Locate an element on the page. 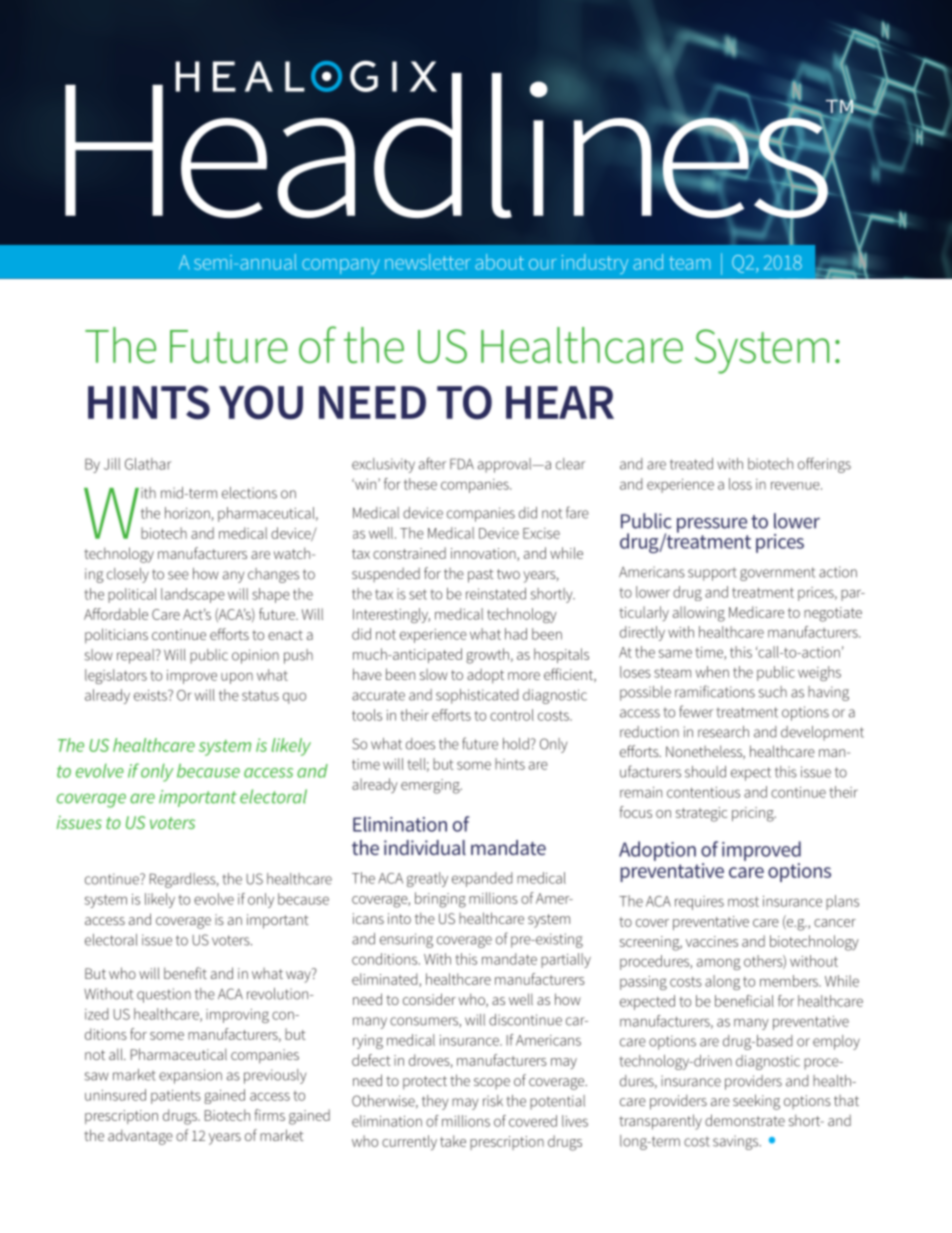 The width and height of the image is (952, 1233). company is located at coordinates (341, 266).
